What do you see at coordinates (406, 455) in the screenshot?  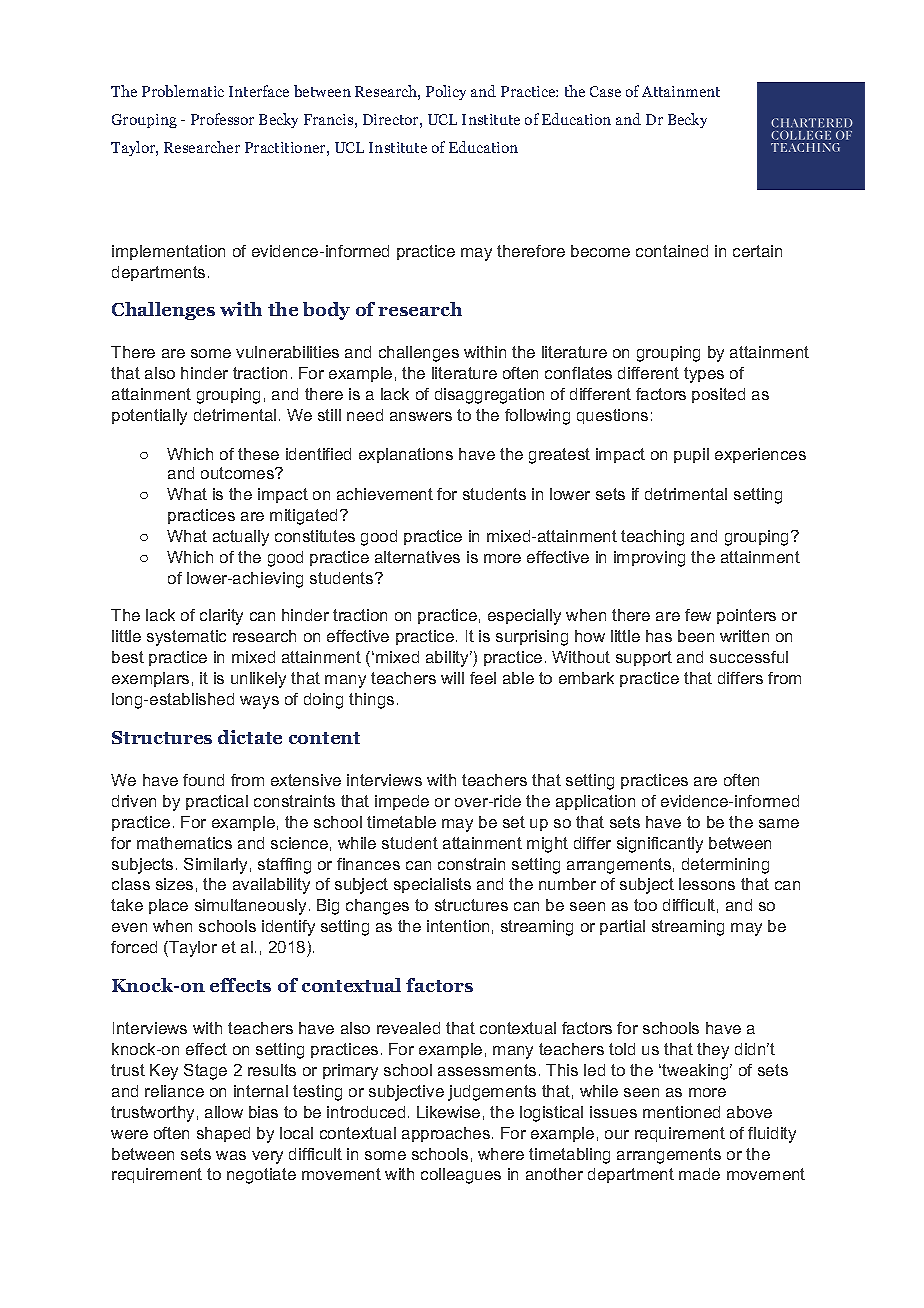 I see `explanations` at bounding box center [406, 455].
